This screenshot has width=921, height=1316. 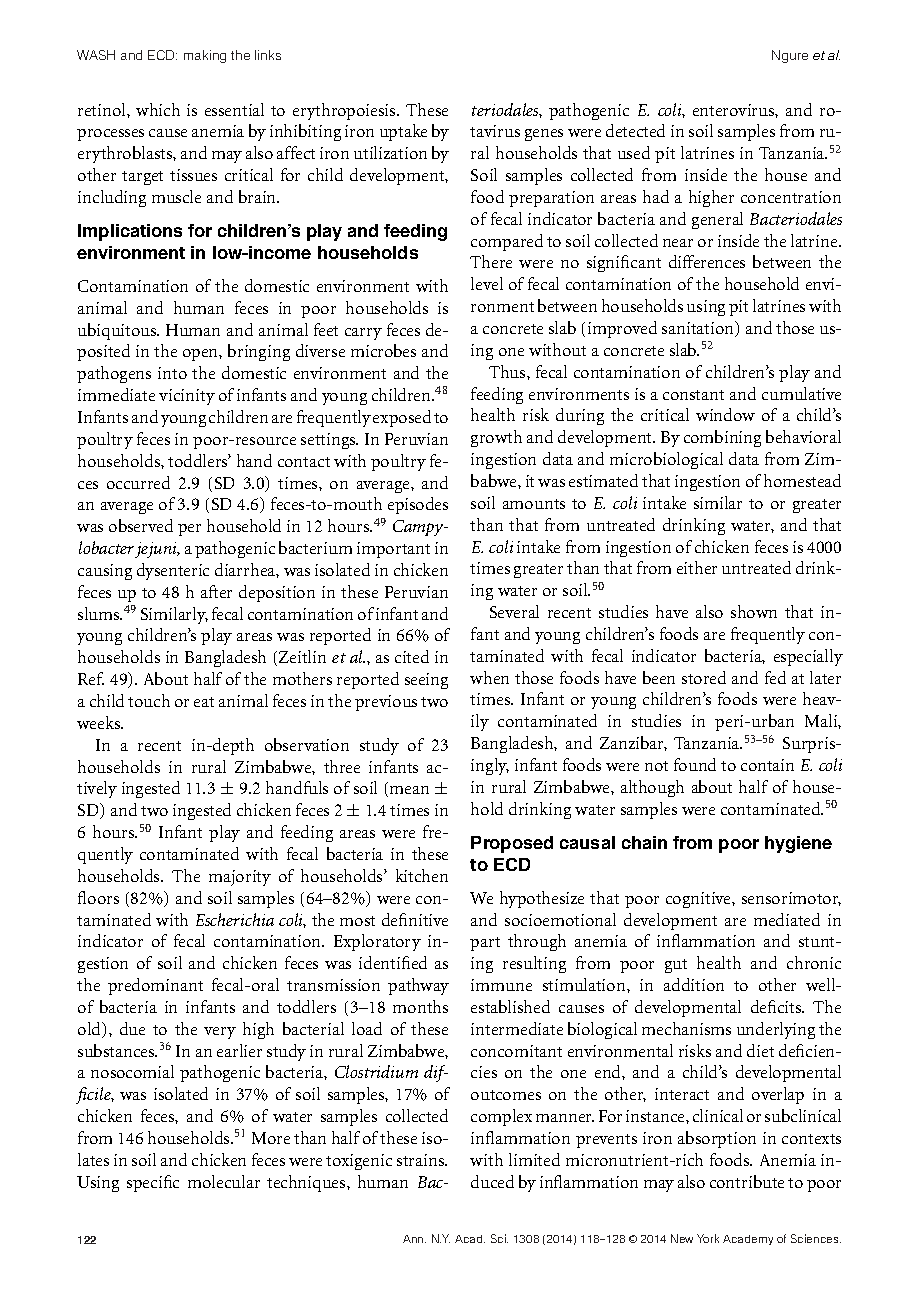 What do you see at coordinates (153, 1183) in the screenshot?
I see `specific` at bounding box center [153, 1183].
